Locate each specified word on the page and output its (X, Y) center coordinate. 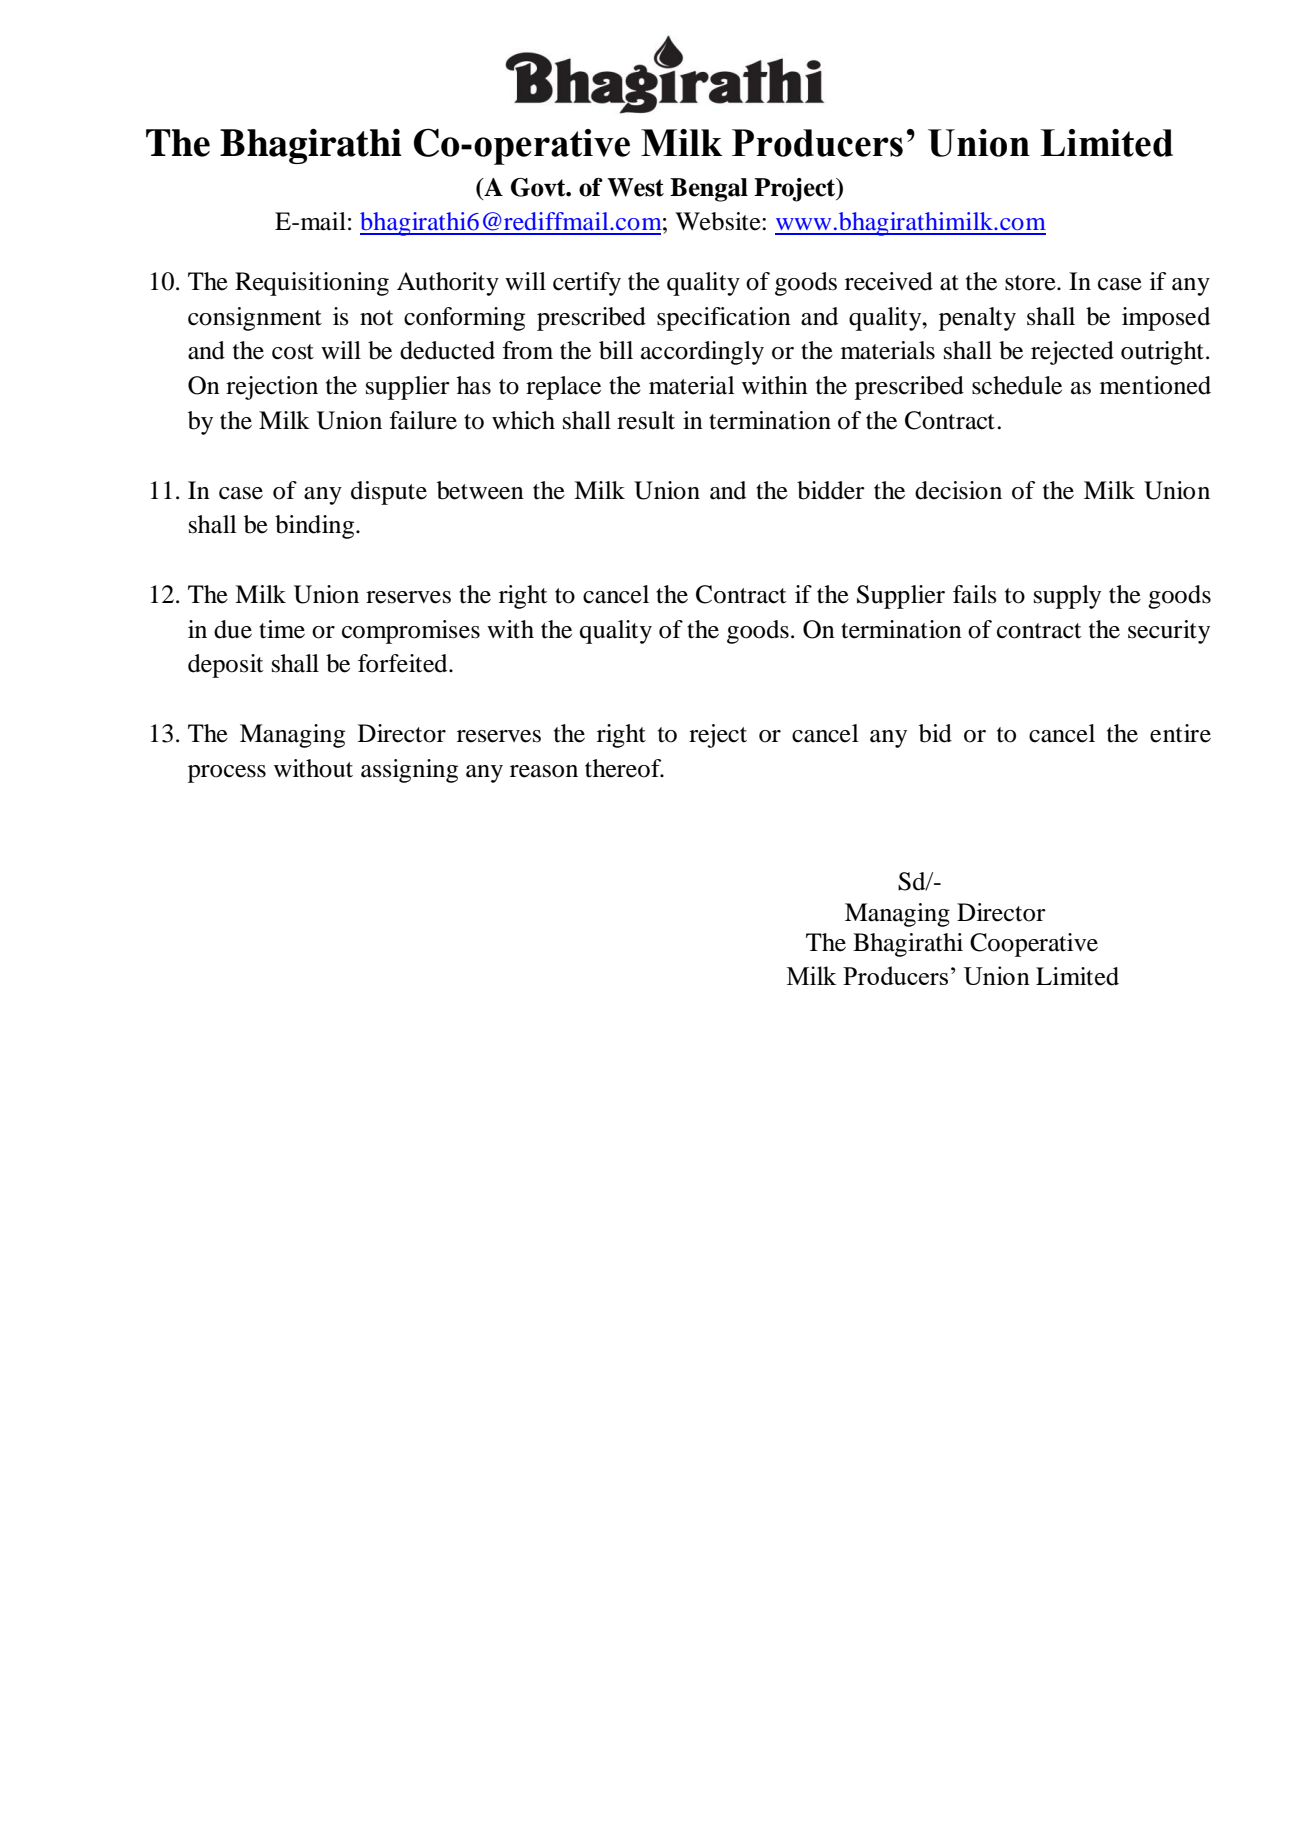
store (1031, 283)
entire (1180, 733)
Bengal (709, 190)
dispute (389, 493)
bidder (831, 490)
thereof (624, 768)
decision (958, 490)
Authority (448, 284)
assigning (409, 771)
